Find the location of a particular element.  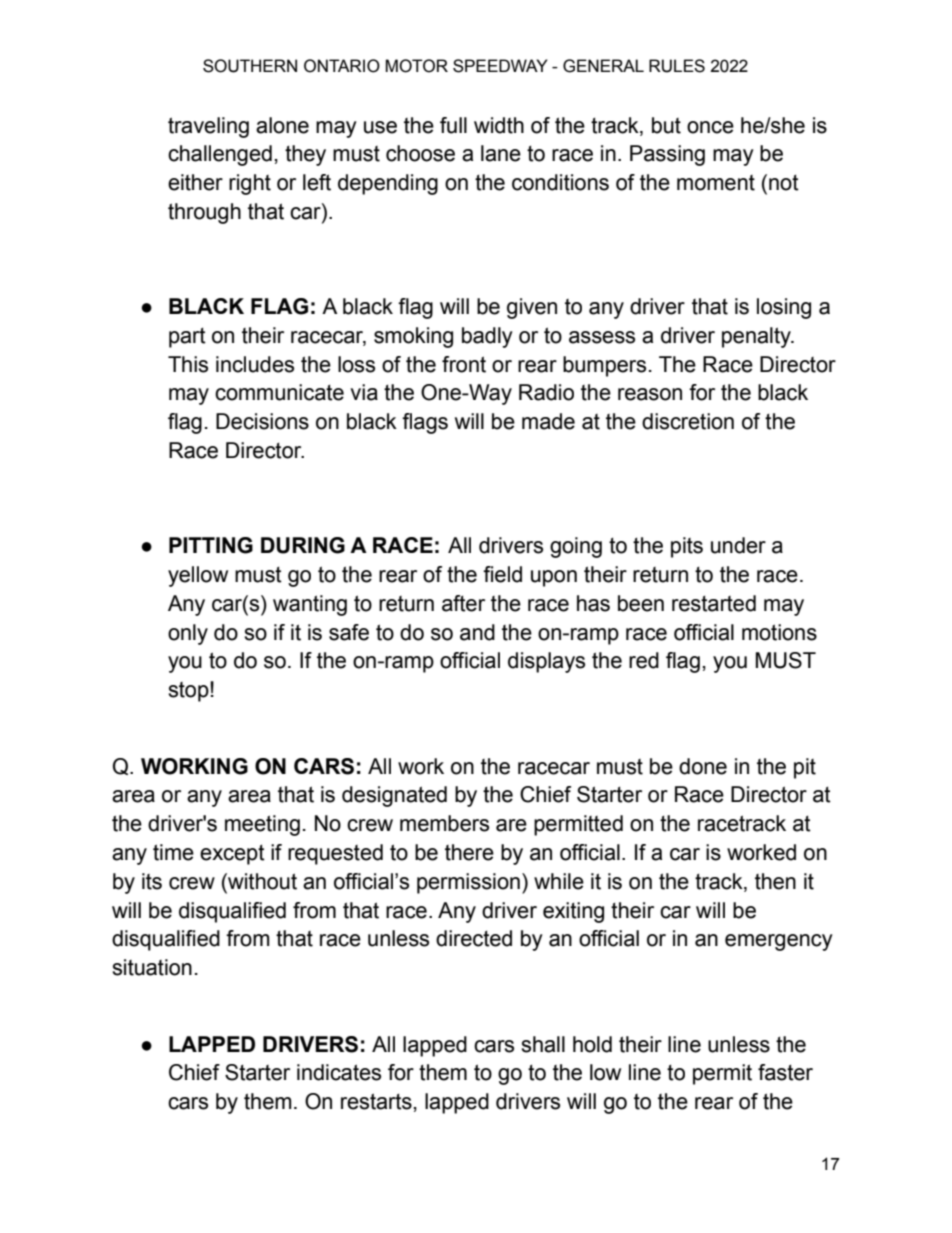

traveling is located at coordinates (208, 127).
